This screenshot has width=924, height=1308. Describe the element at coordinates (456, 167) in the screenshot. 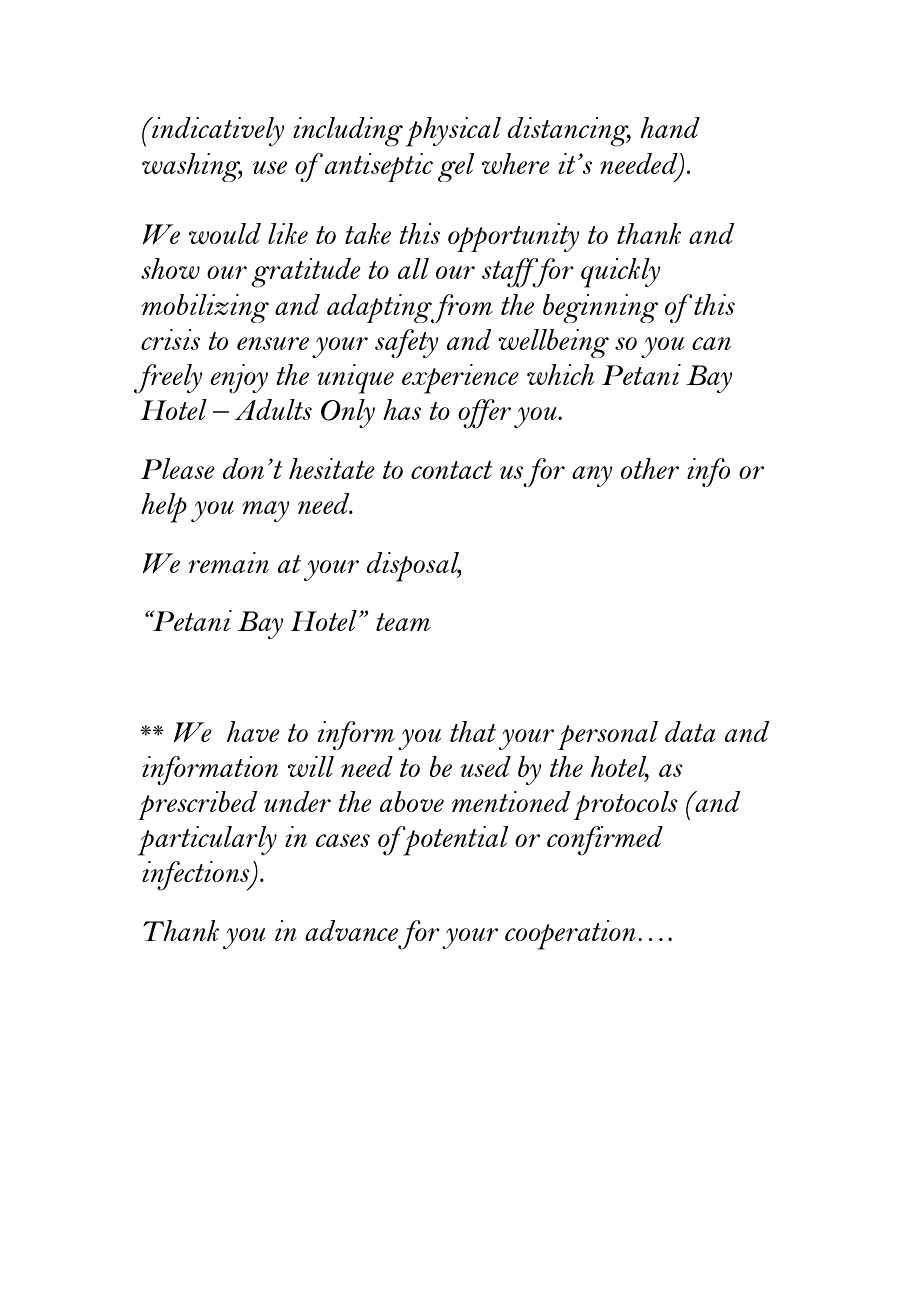

I see `gel` at that location.
